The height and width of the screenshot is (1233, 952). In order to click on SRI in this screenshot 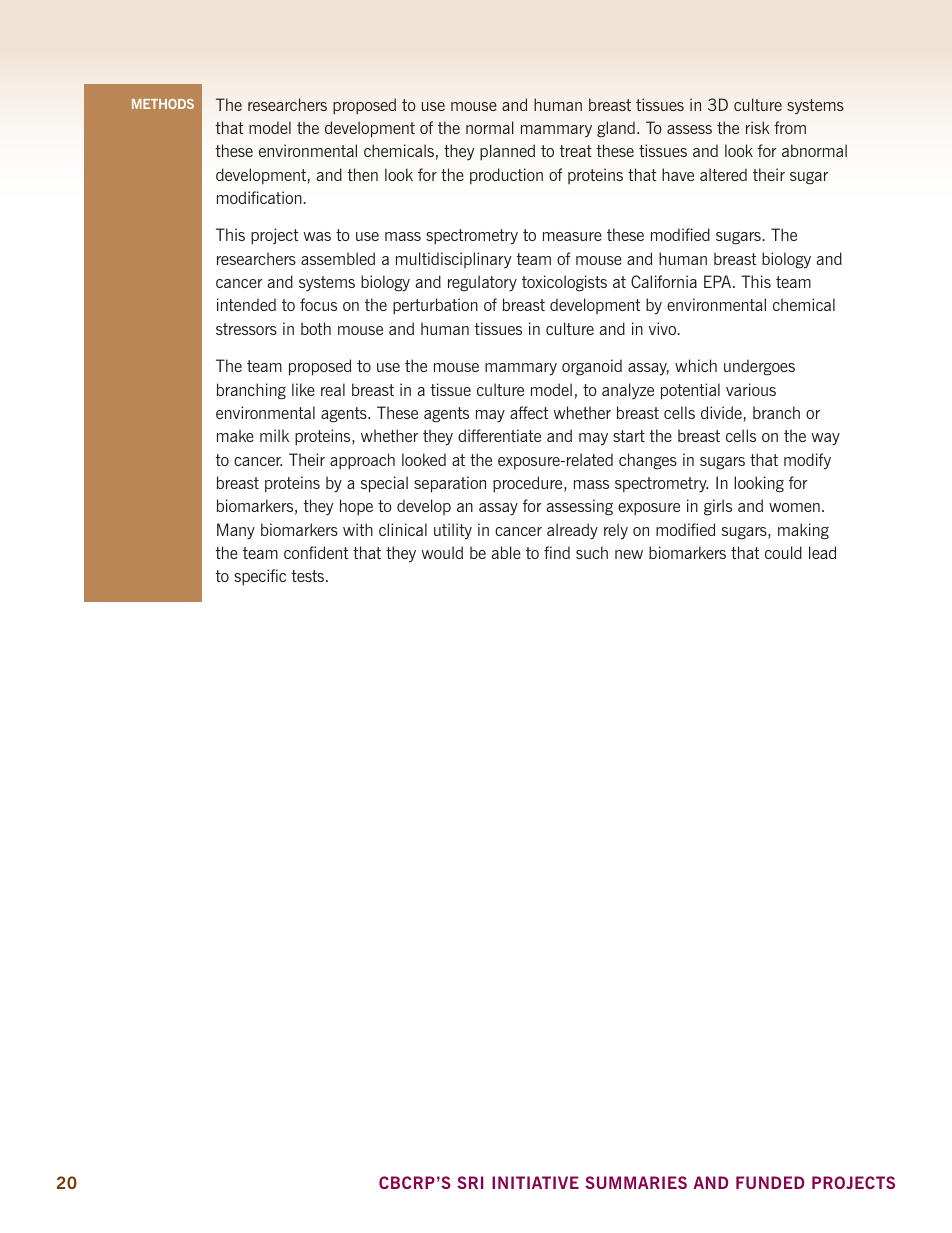, I will do `click(470, 1182)`.
